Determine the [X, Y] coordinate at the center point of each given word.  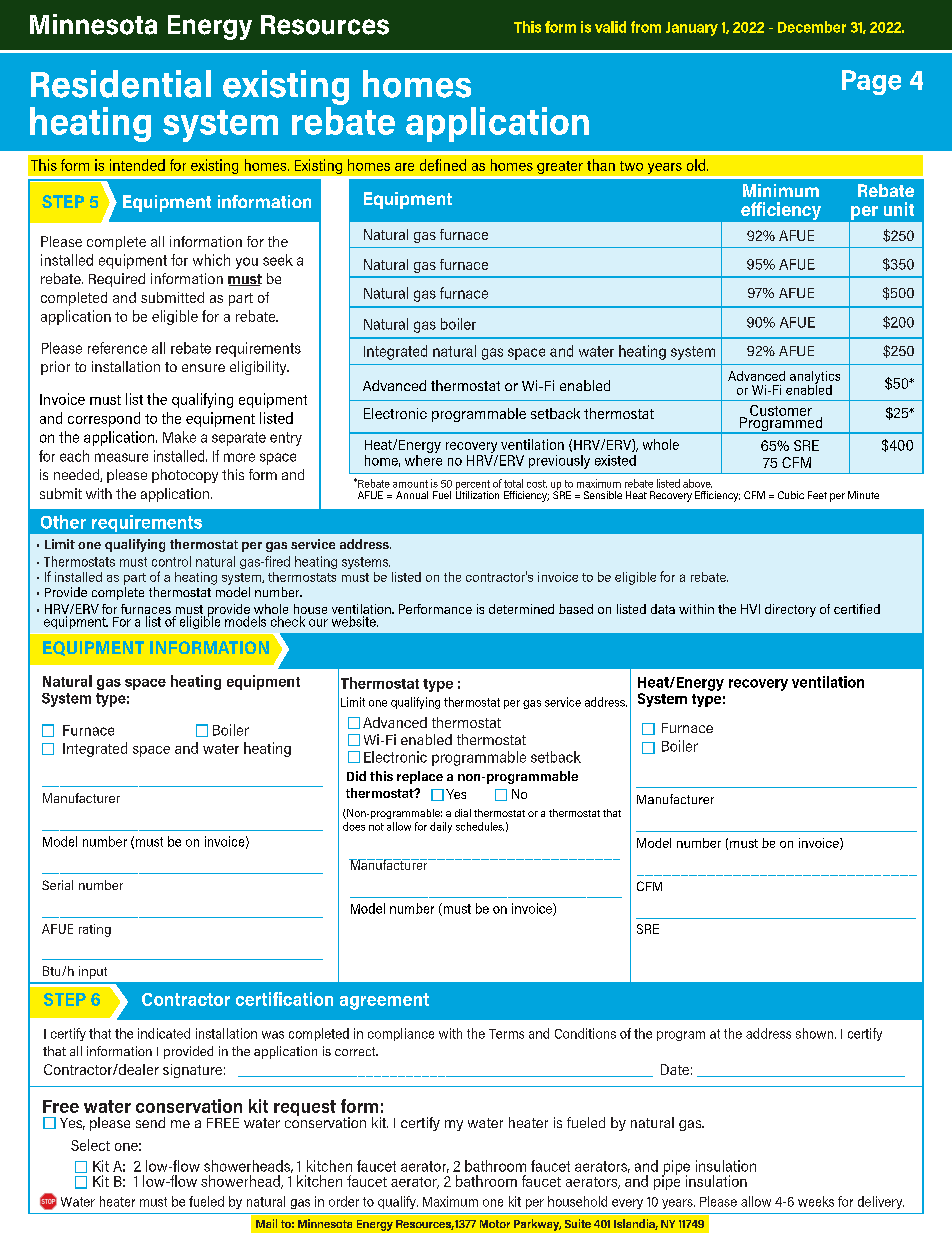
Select [90, 1145]
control [171, 561]
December [812, 27]
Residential [121, 84]
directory [790, 610]
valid [610, 27]
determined [521, 609]
